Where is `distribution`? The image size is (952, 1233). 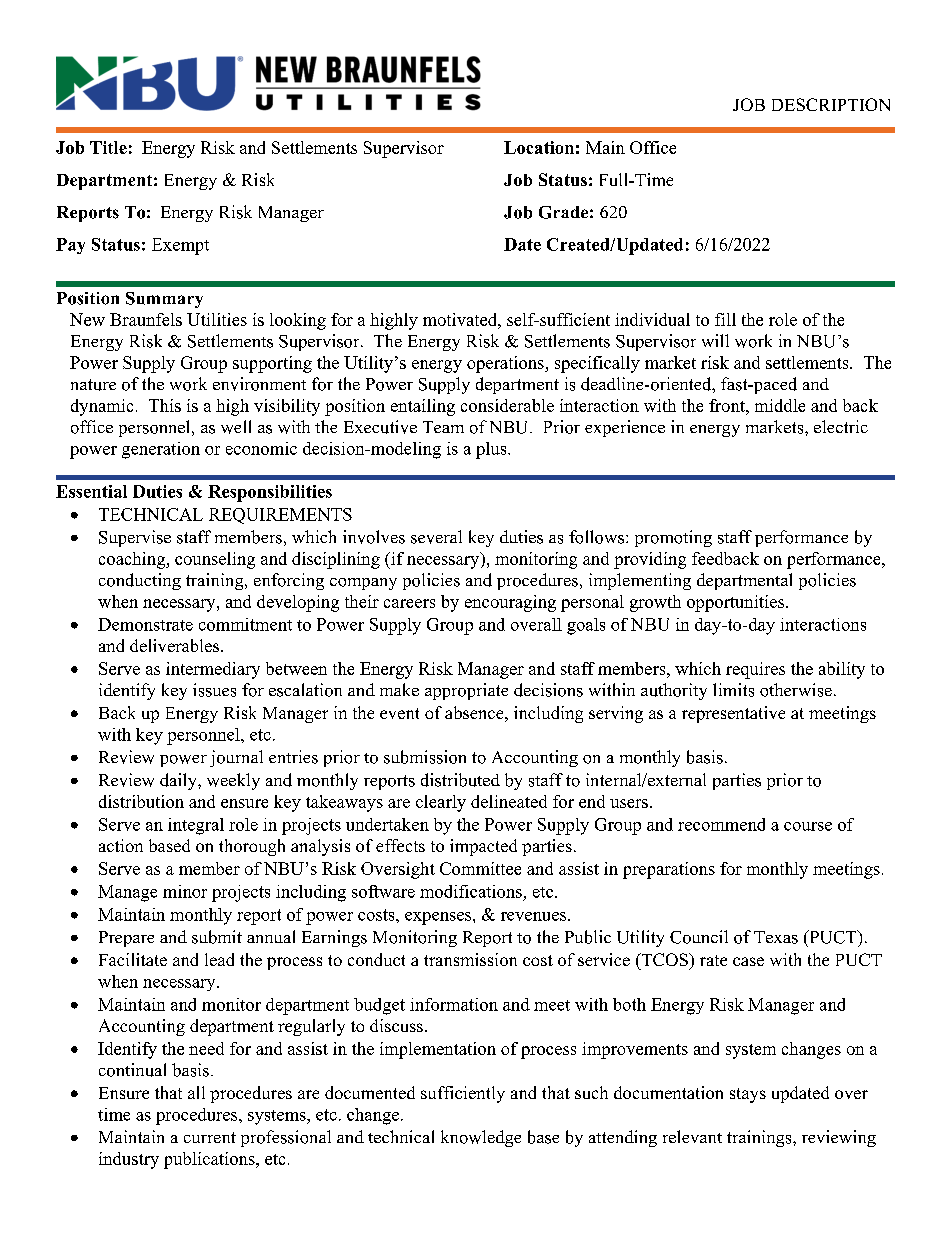
distribution is located at coordinates (141, 801).
